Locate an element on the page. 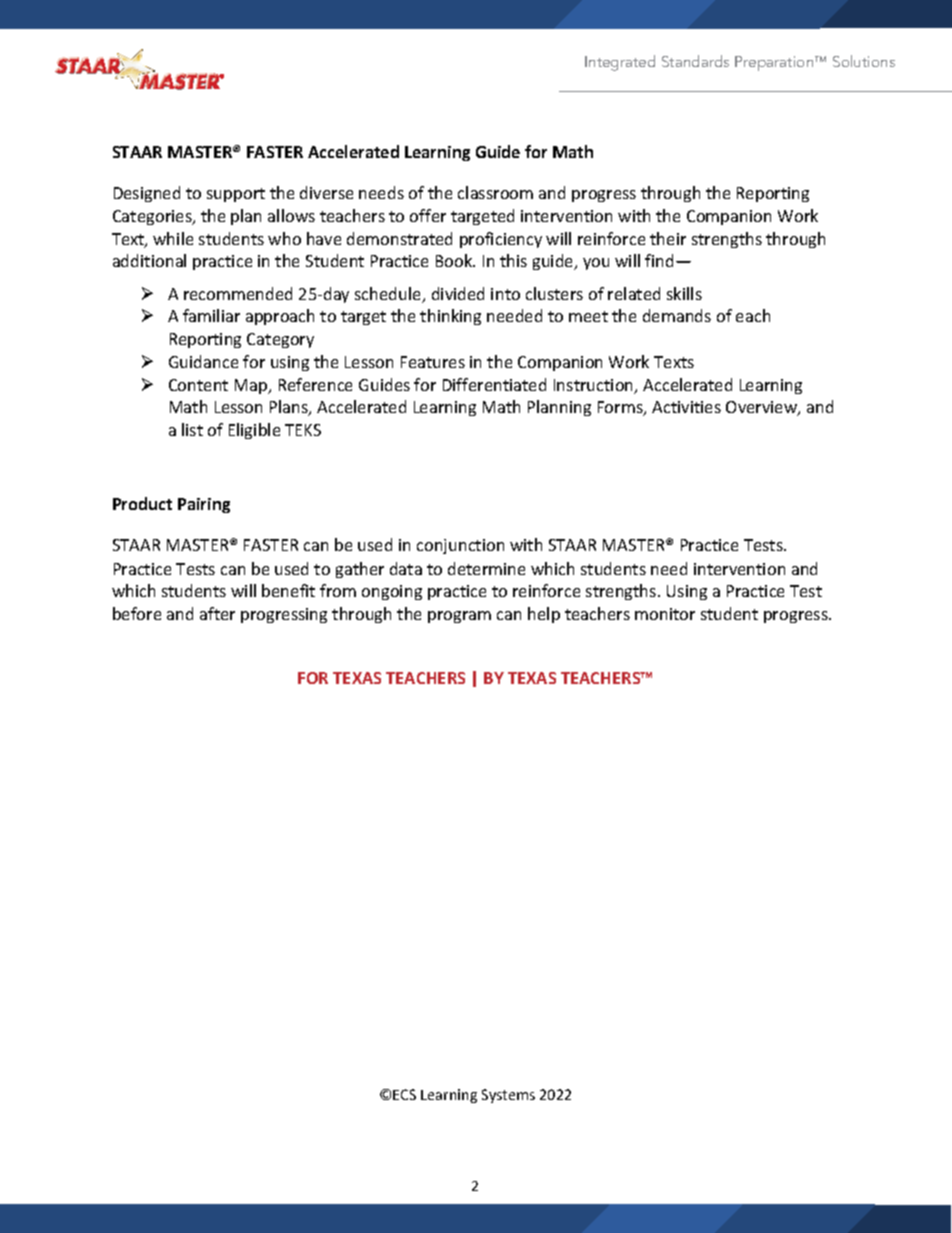 The height and width of the image is (1233, 952). monitor is located at coordinates (665, 614).
